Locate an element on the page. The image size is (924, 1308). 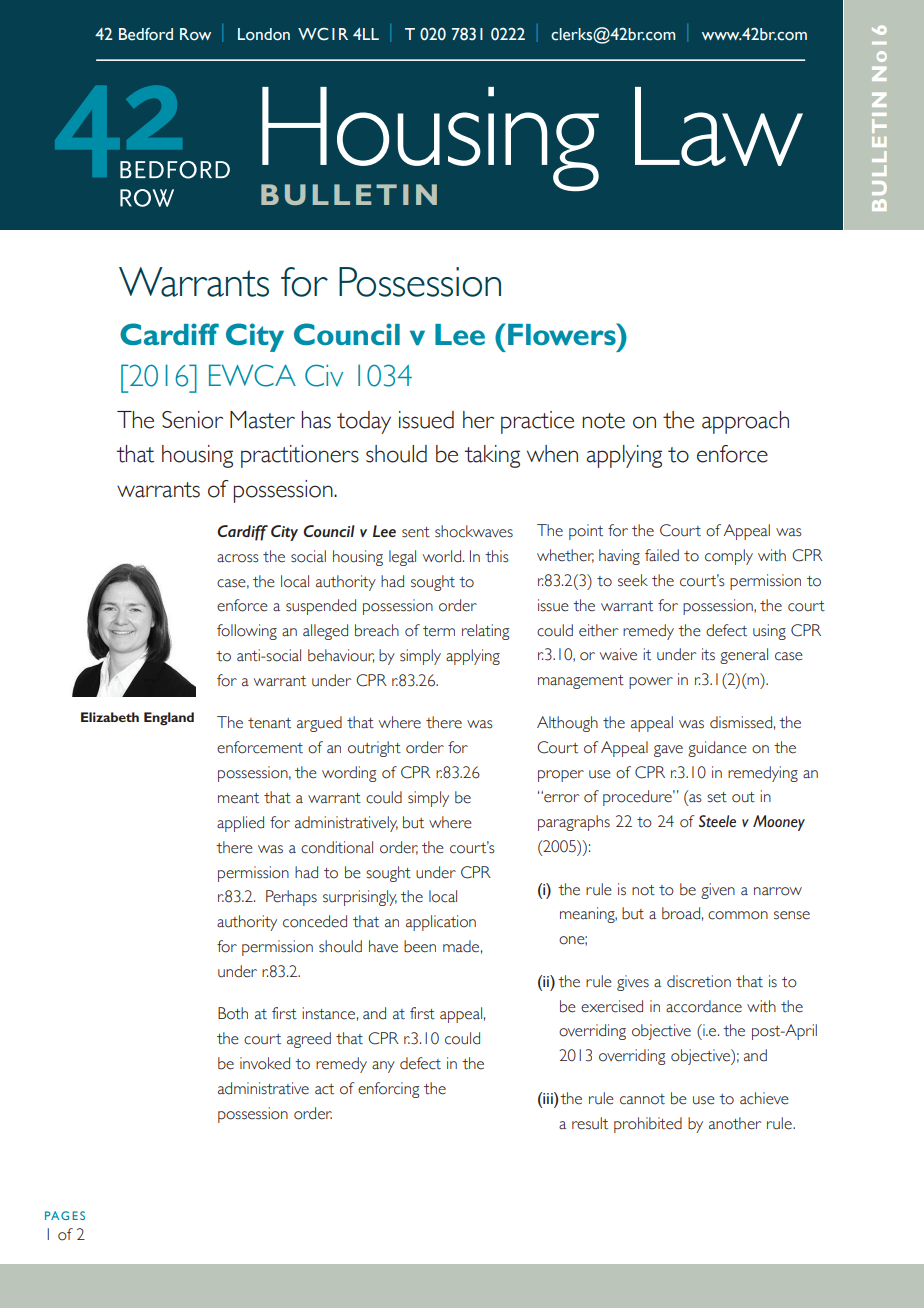
invoked is located at coordinates (265, 1063).
